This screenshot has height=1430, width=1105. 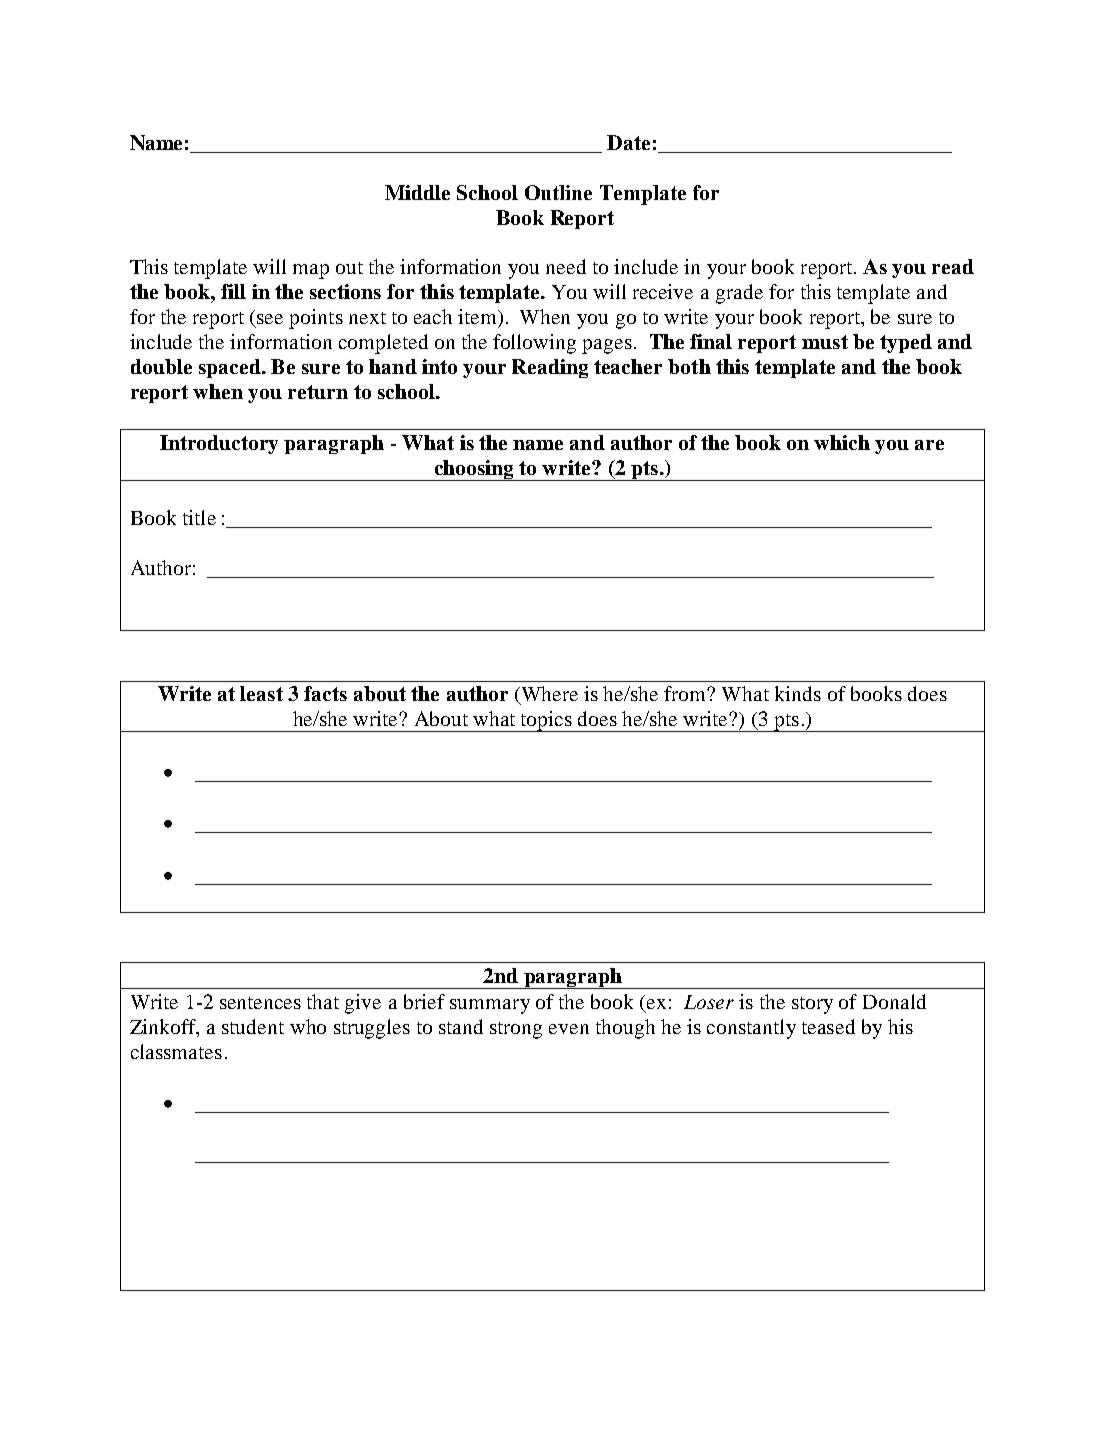 What do you see at coordinates (842, 442) in the screenshot?
I see `which` at bounding box center [842, 442].
